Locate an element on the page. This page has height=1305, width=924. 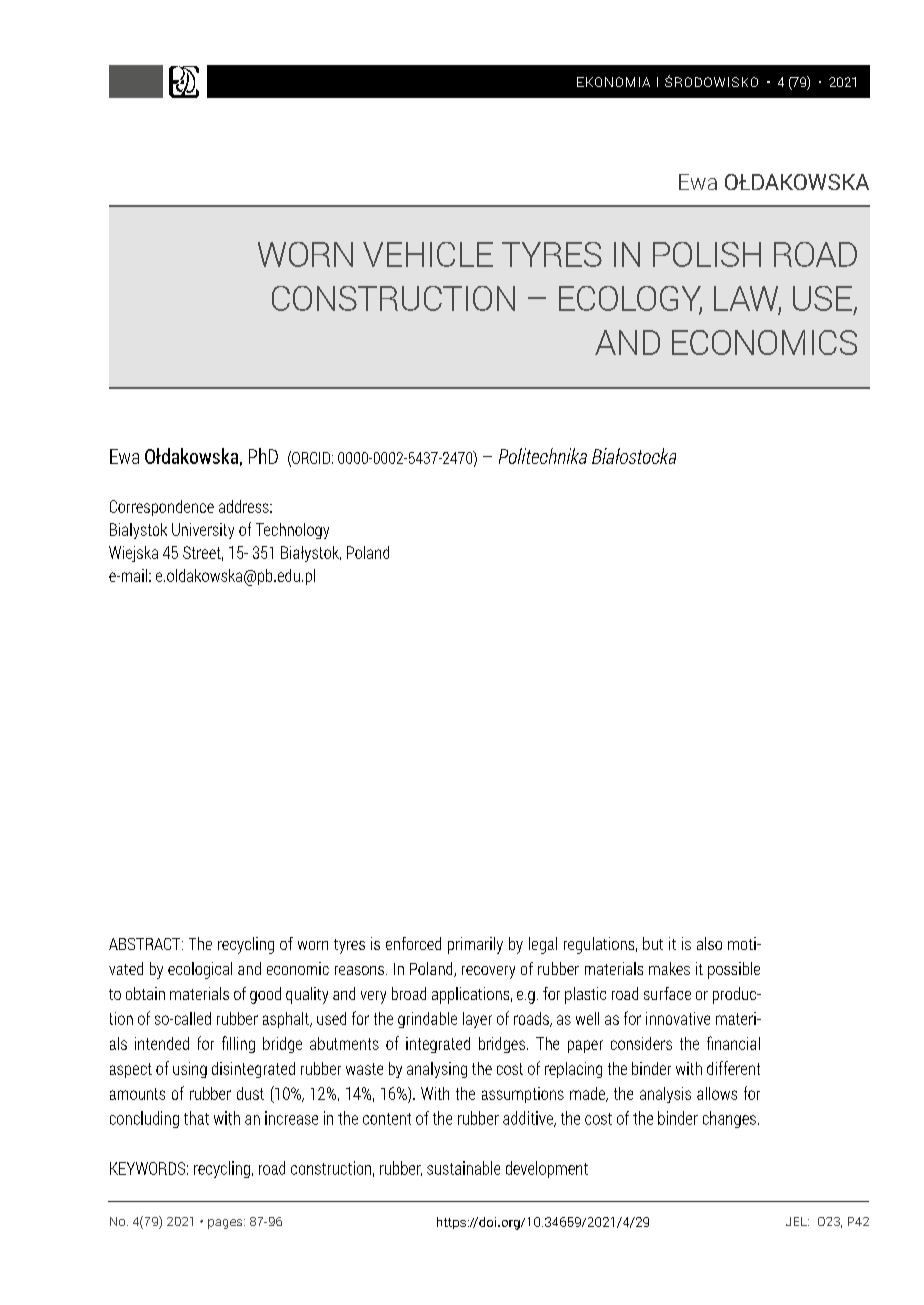
enforced is located at coordinates (413, 943).
